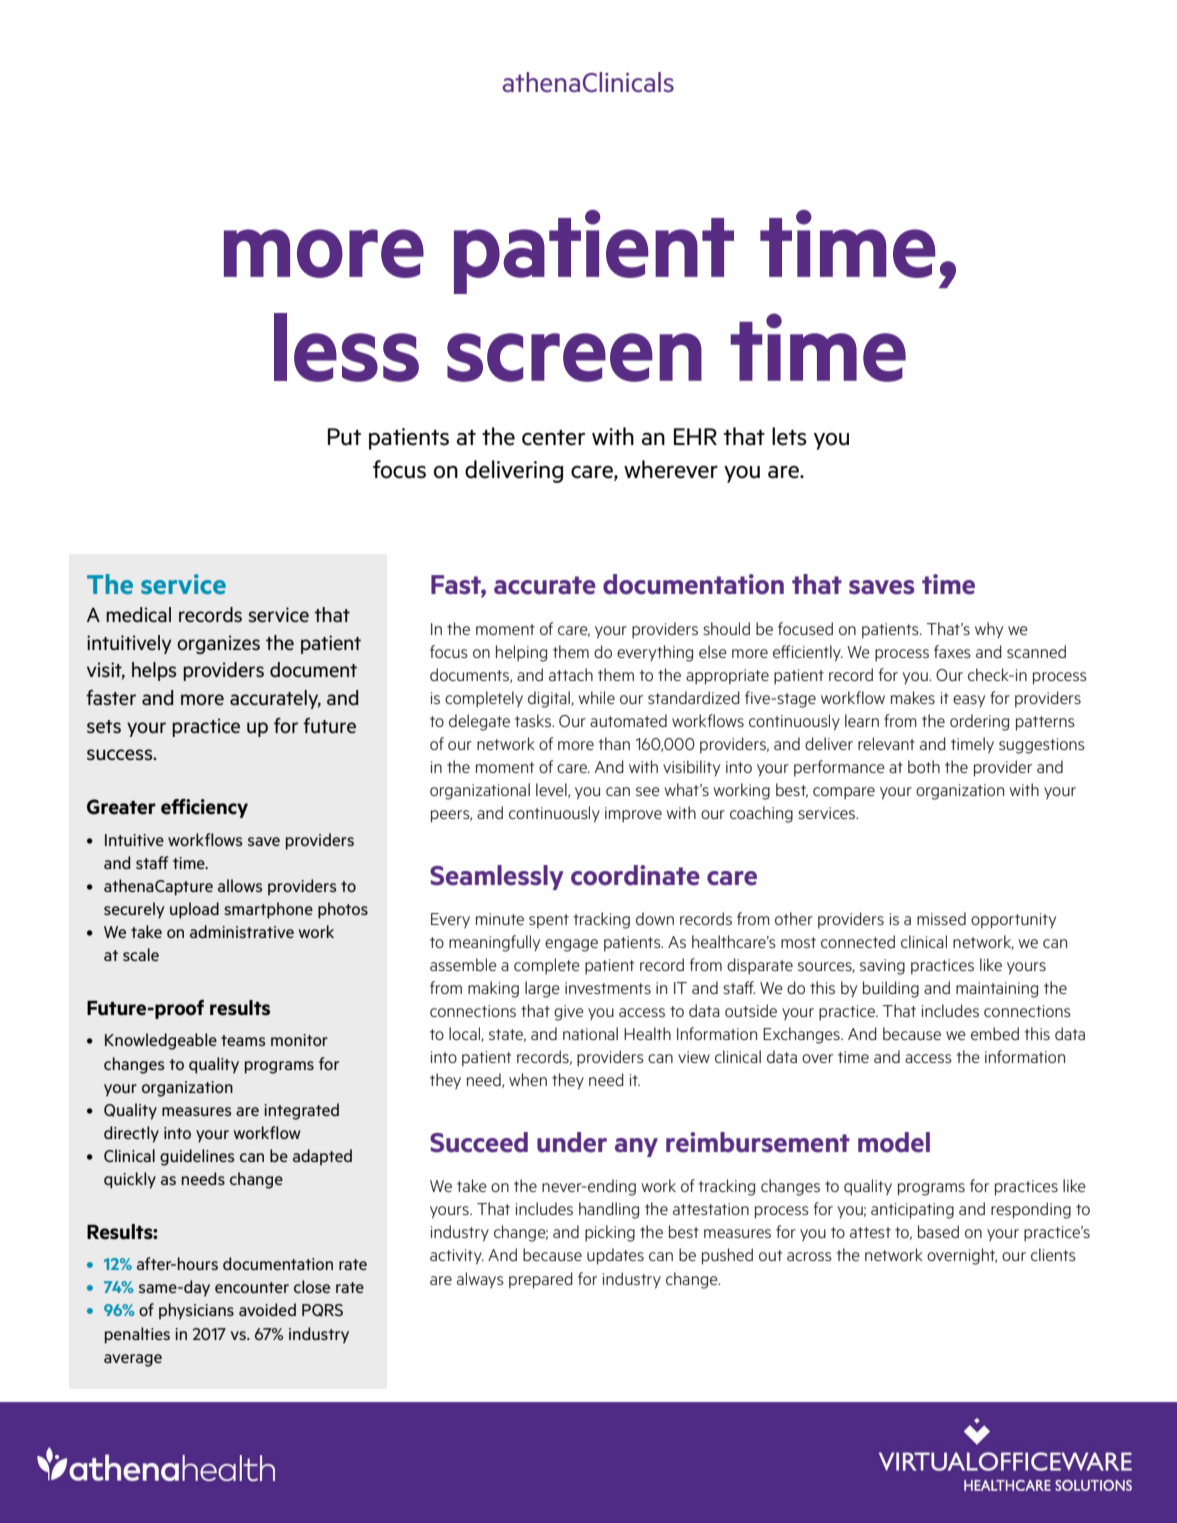 This image has height=1523, width=1177. Describe the element at coordinates (541, 1280) in the image. I see `prepared` at that location.
